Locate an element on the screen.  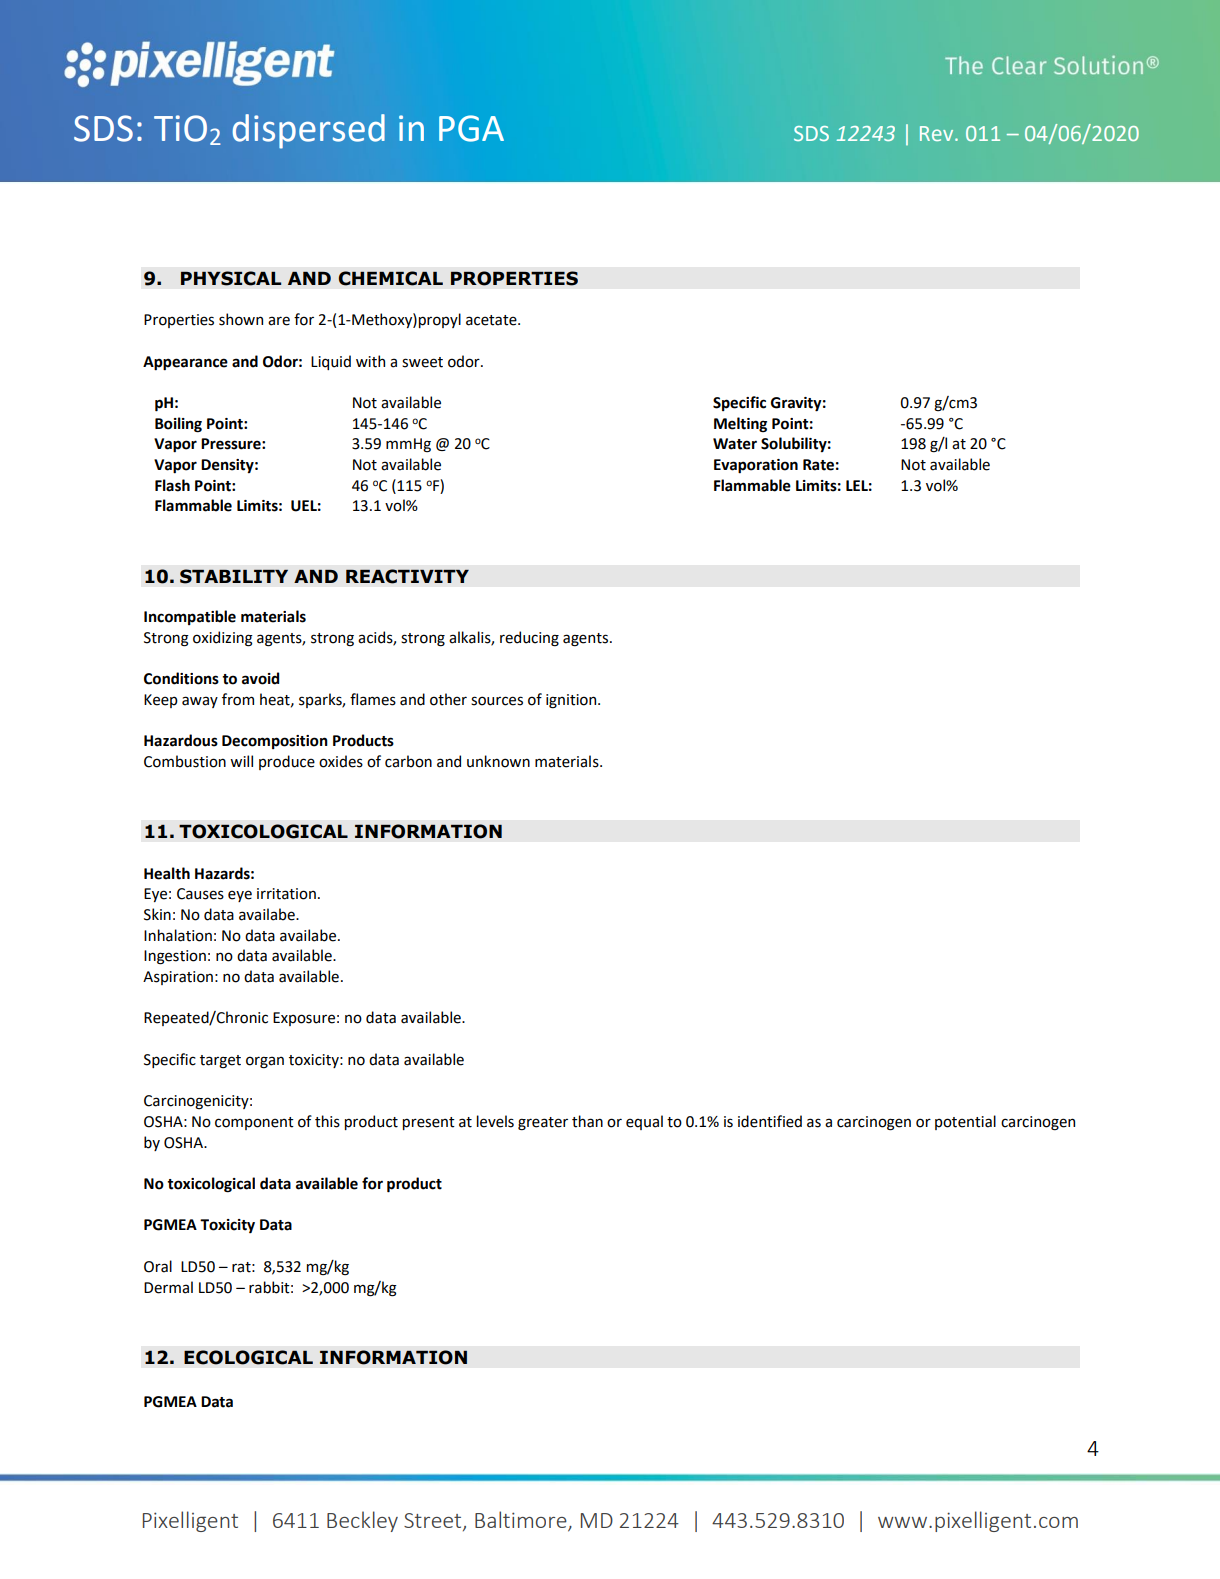
organ is located at coordinates (265, 1062).
